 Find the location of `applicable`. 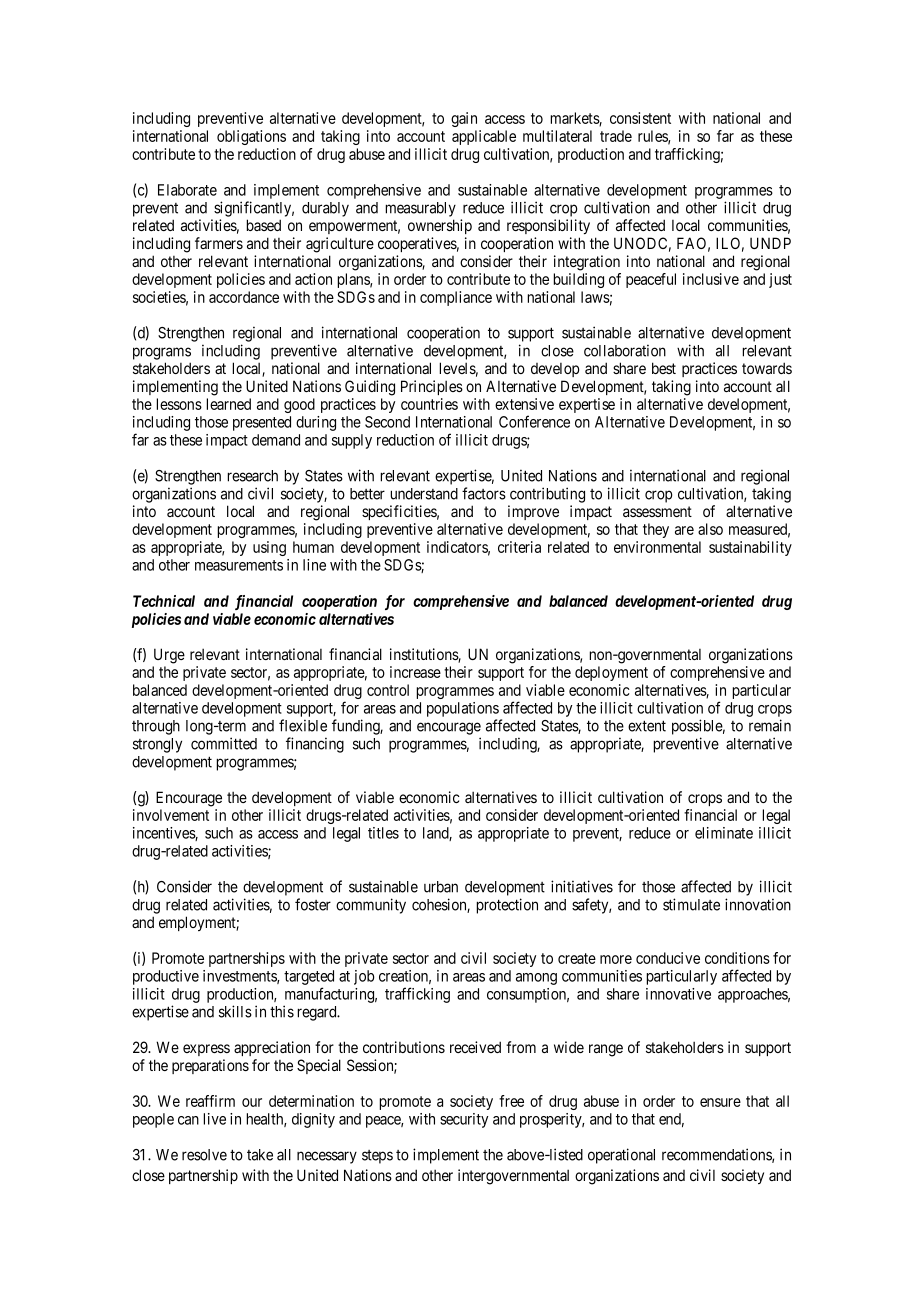

applicable is located at coordinates (484, 137).
